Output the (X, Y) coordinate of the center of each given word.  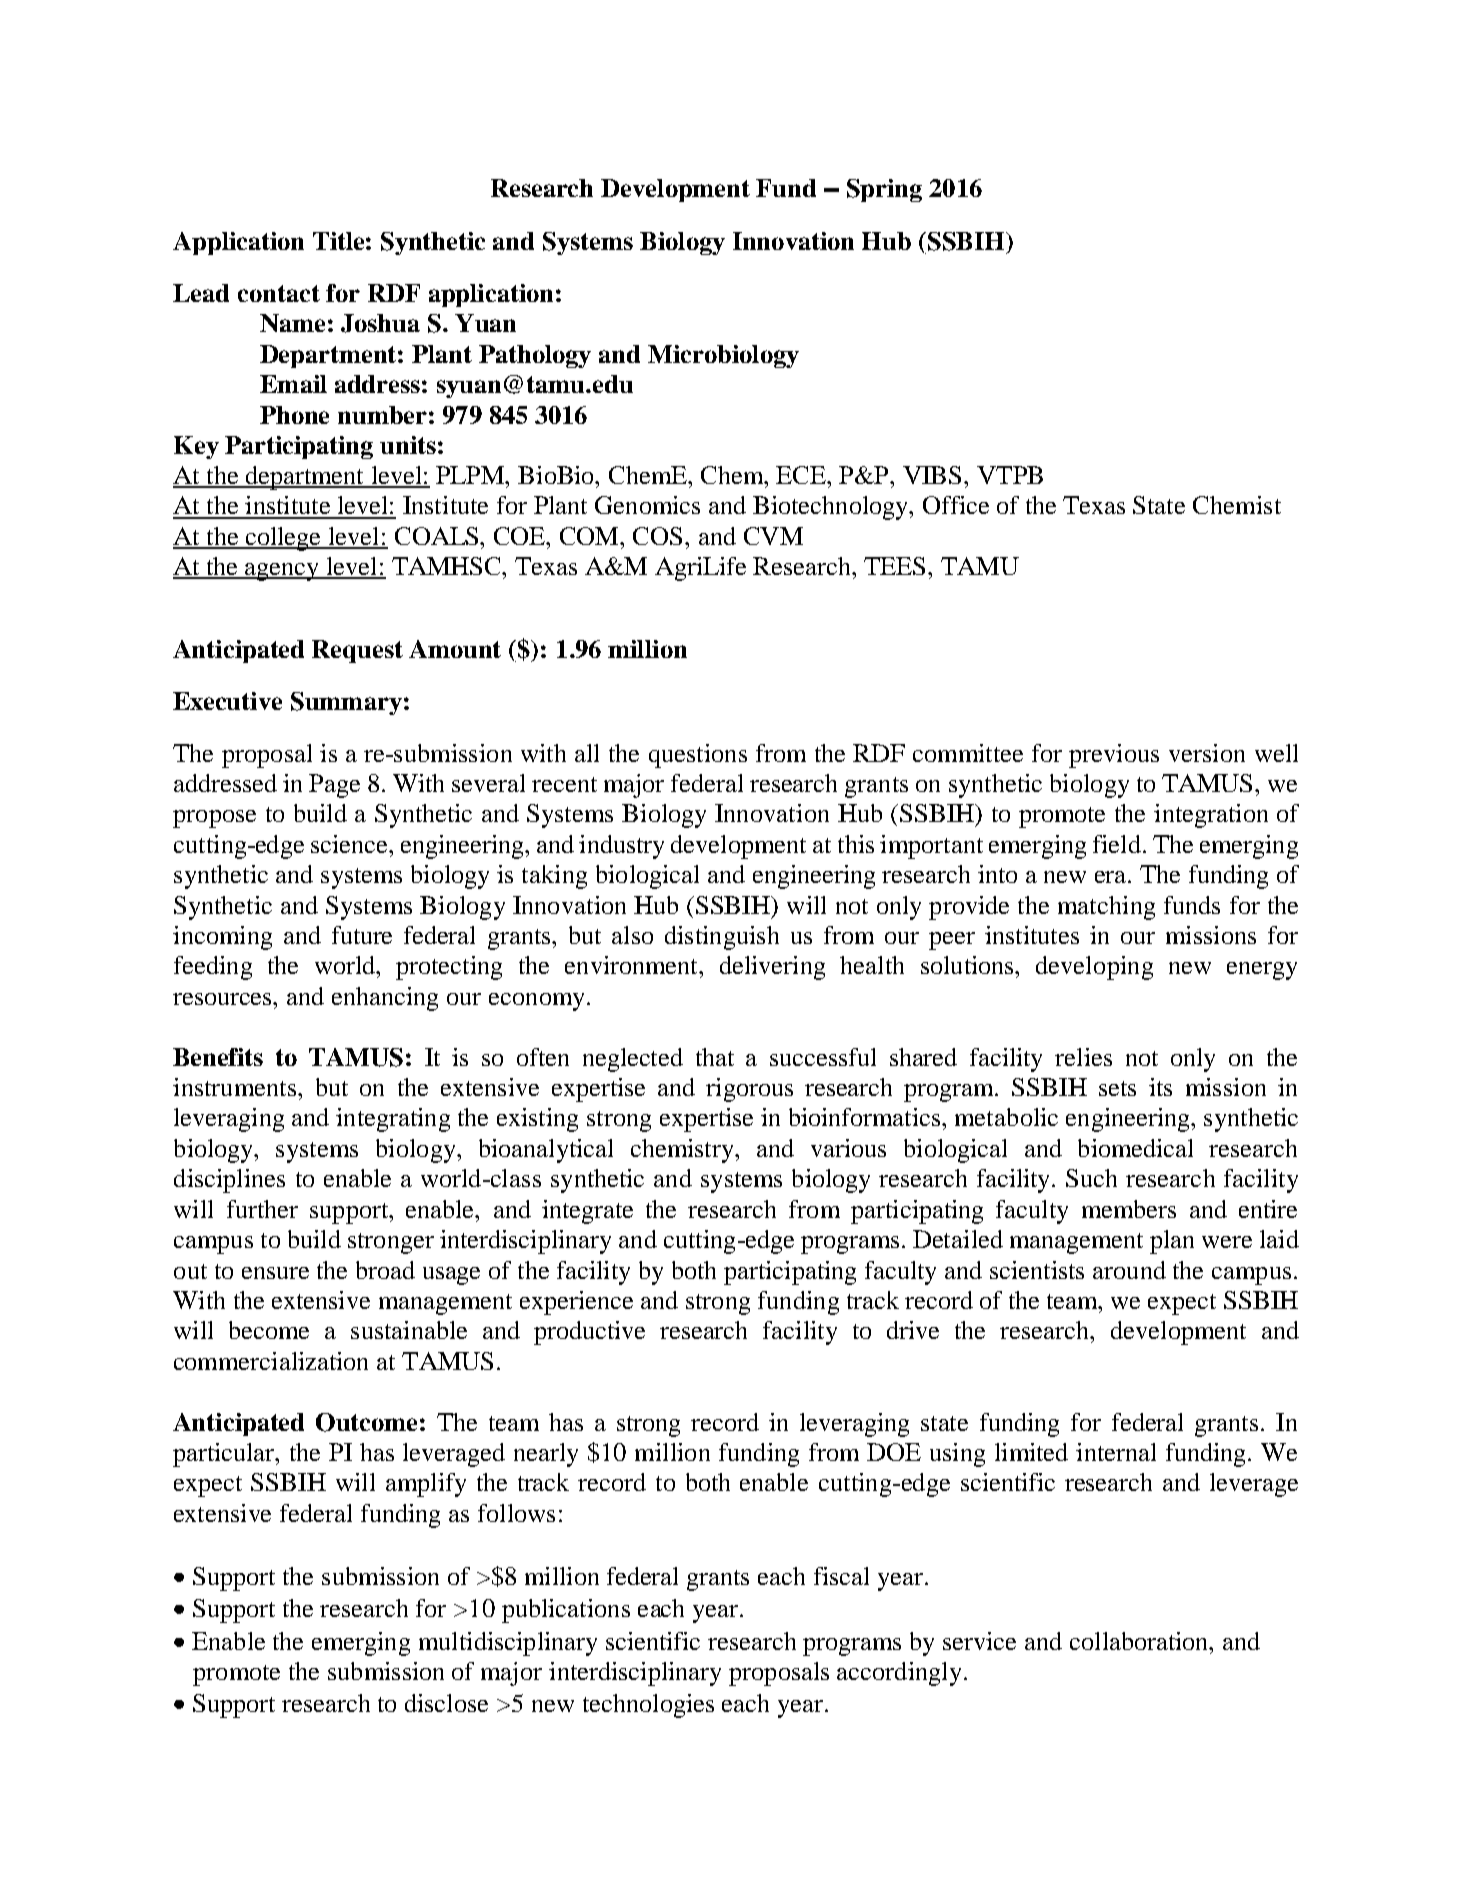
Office (956, 505)
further (262, 1209)
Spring (884, 190)
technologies (648, 1706)
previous (1114, 756)
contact (279, 293)
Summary (346, 703)
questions (698, 756)
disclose (446, 1703)
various (848, 1148)
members (1129, 1209)
